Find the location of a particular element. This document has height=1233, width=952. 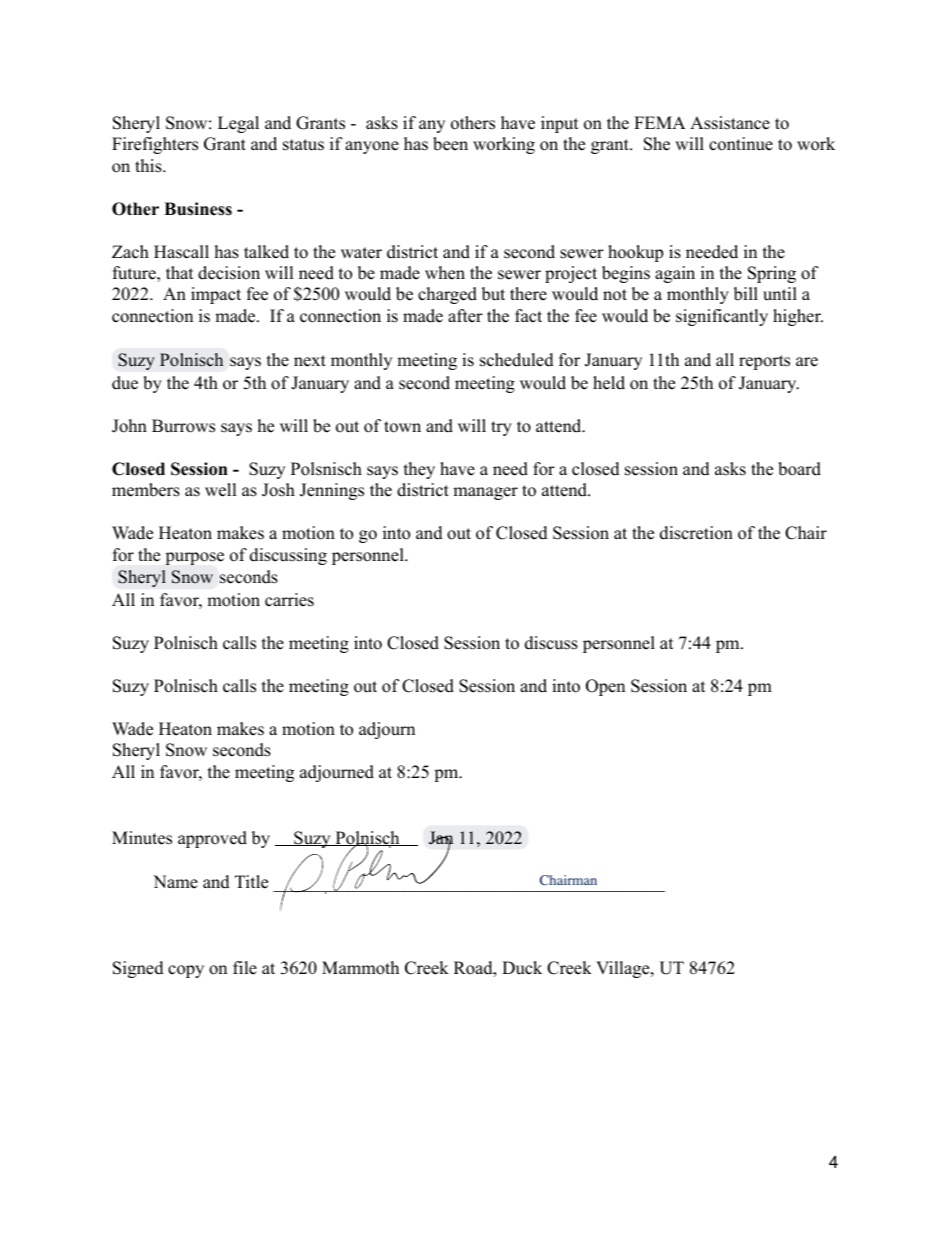

been is located at coordinates (450, 144).
